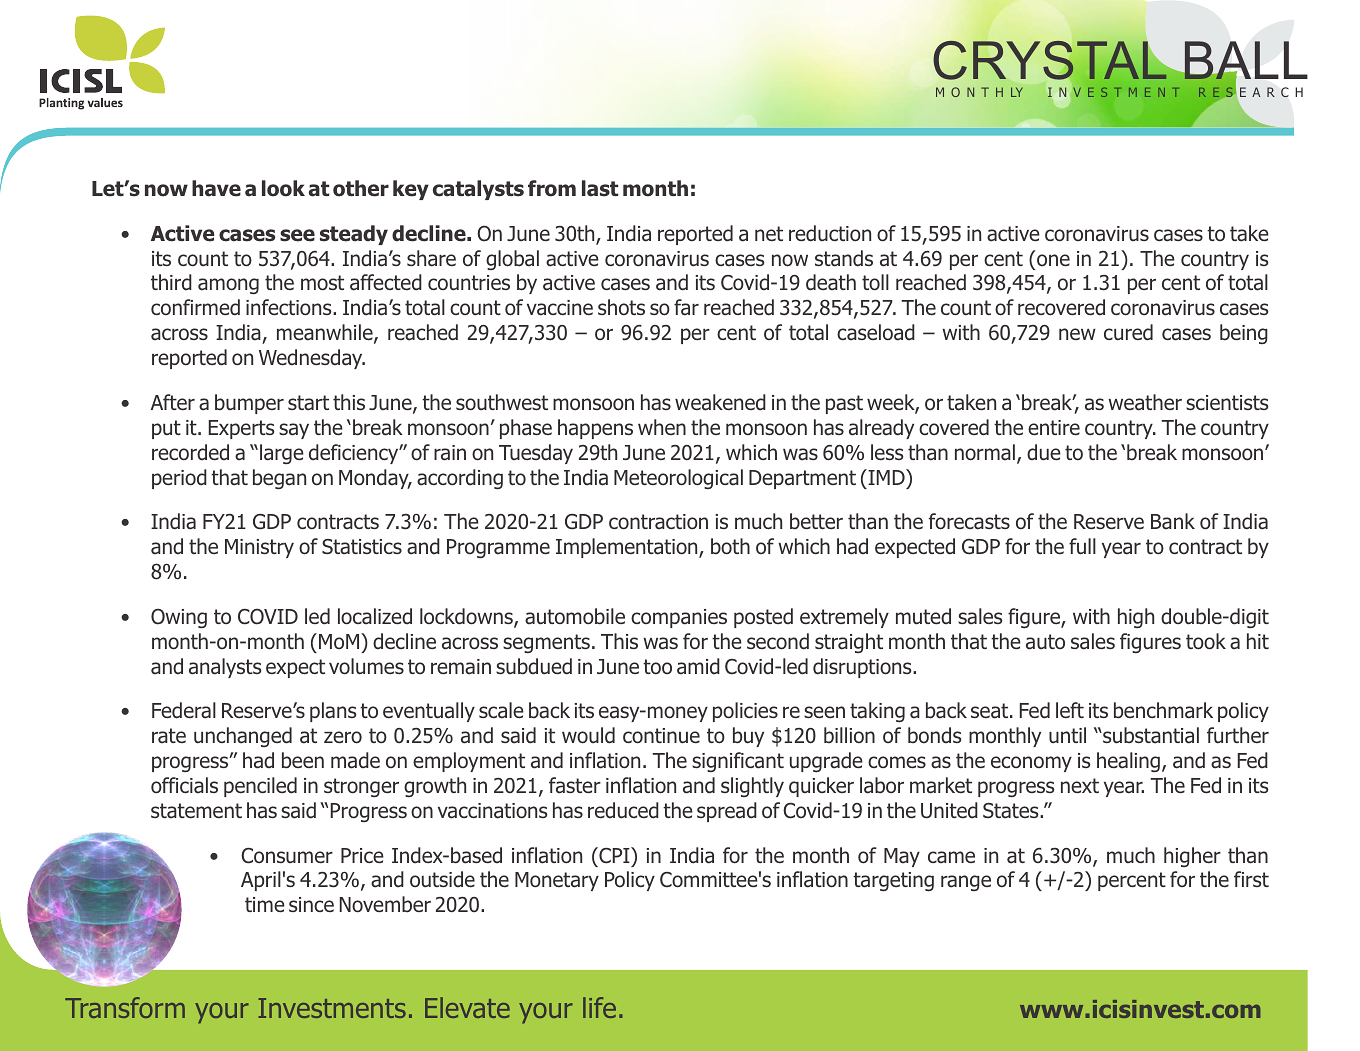 The width and height of the document is (1360, 1051). I want to click on substantial, so click(1150, 735).
